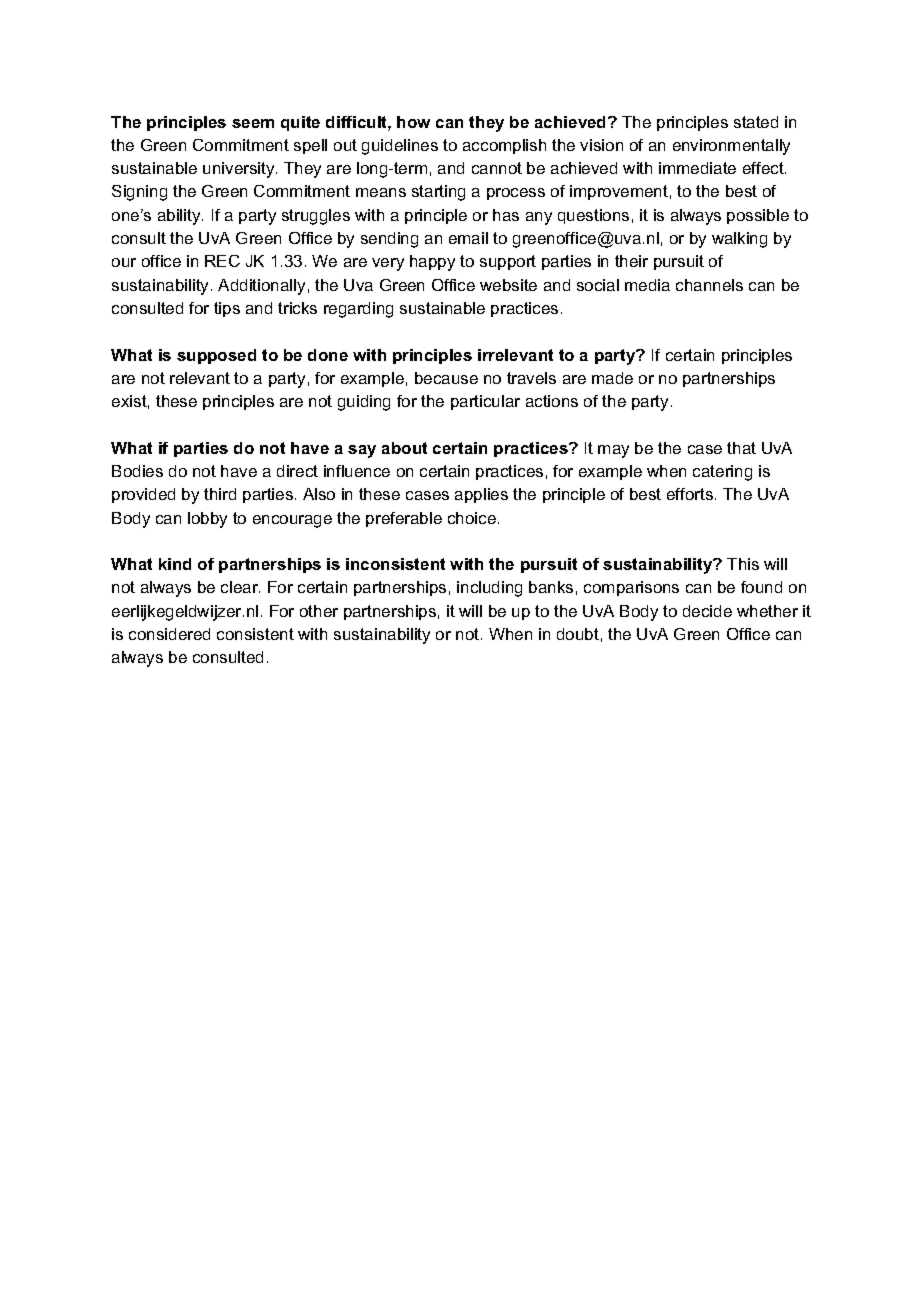 This screenshot has width=924, height=1308. I want to click on seem, so click(253, 123).
